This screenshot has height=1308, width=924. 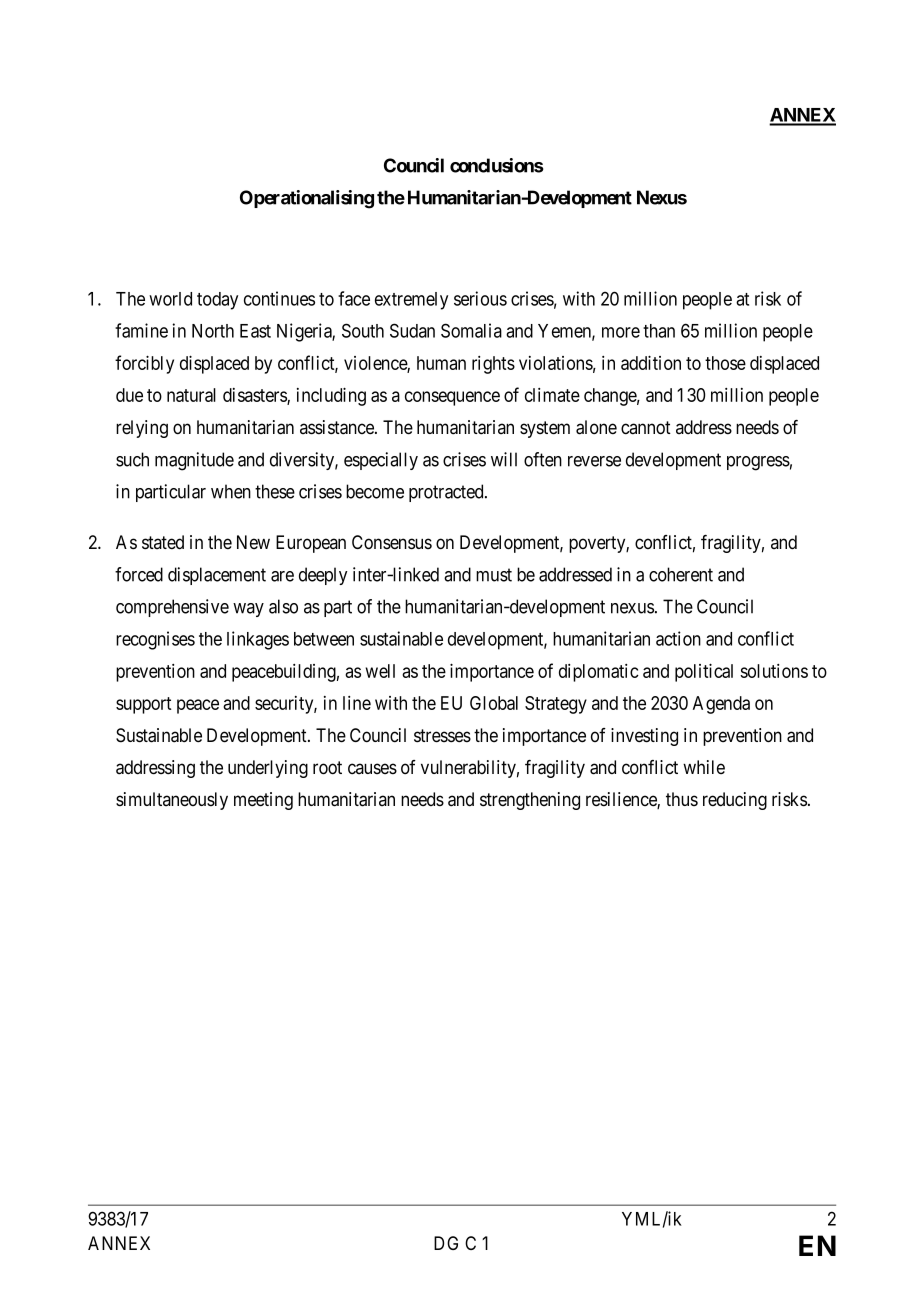 What do you see at coordinates (258, 640) in the screenshot?
I see `linkages` at bounding box center [258, 640].
